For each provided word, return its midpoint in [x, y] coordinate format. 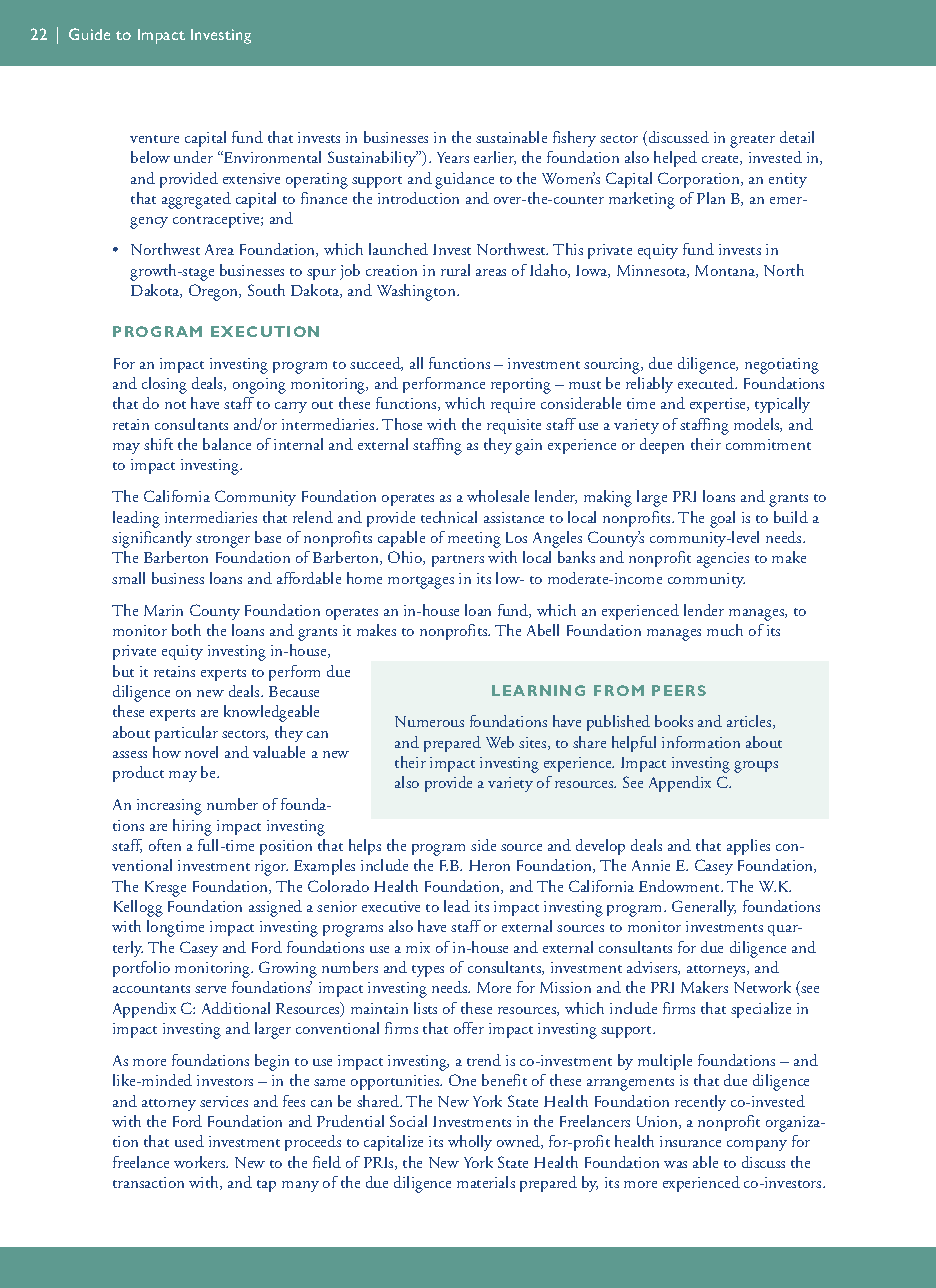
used [189, 1141]
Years [453, 157]
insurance [690, 1141]
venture [154, 139]
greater [752, 141]
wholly [470, 1143]
